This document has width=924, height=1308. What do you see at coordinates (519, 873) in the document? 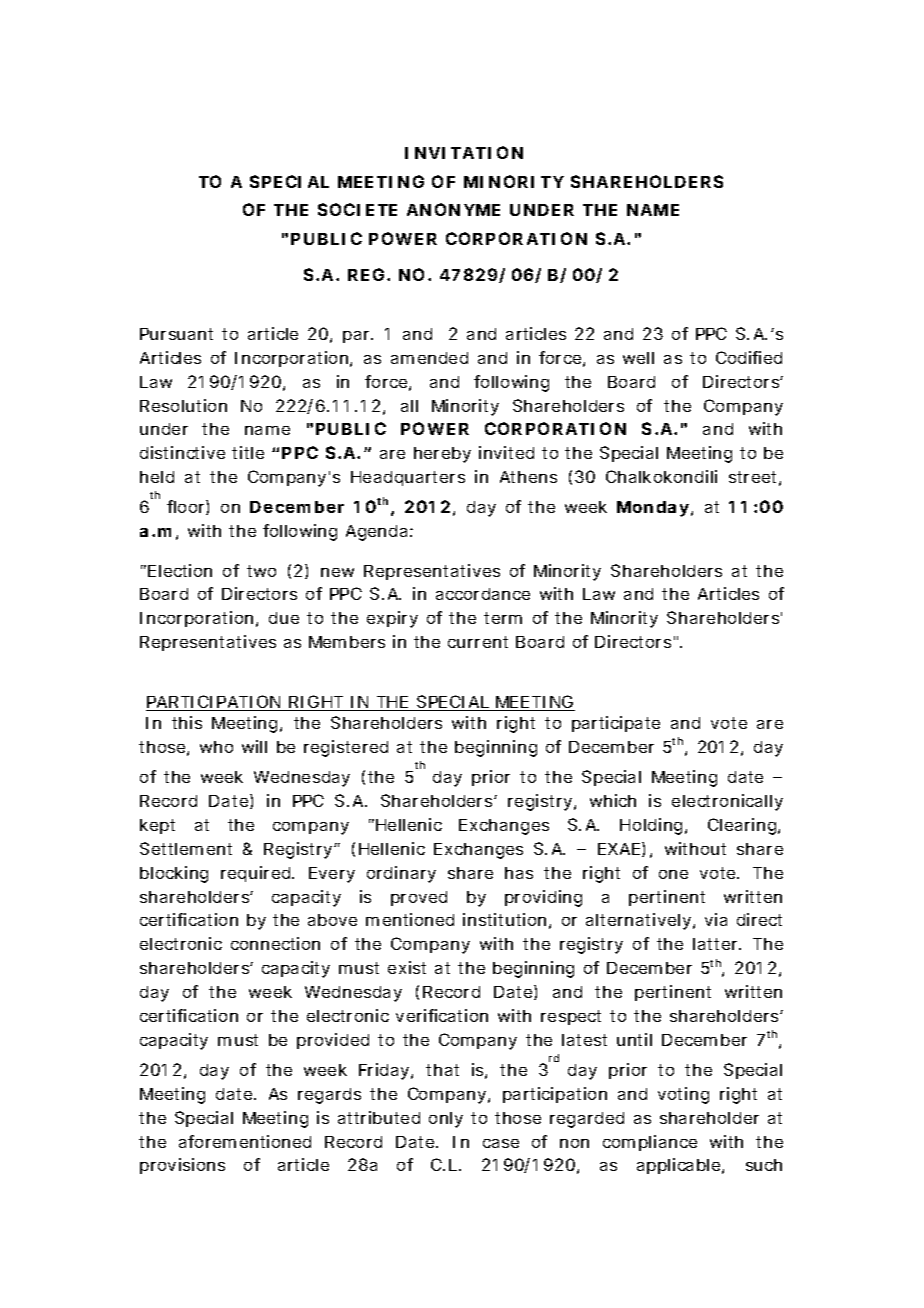
I see `has` at bounding box center [519, 873].
